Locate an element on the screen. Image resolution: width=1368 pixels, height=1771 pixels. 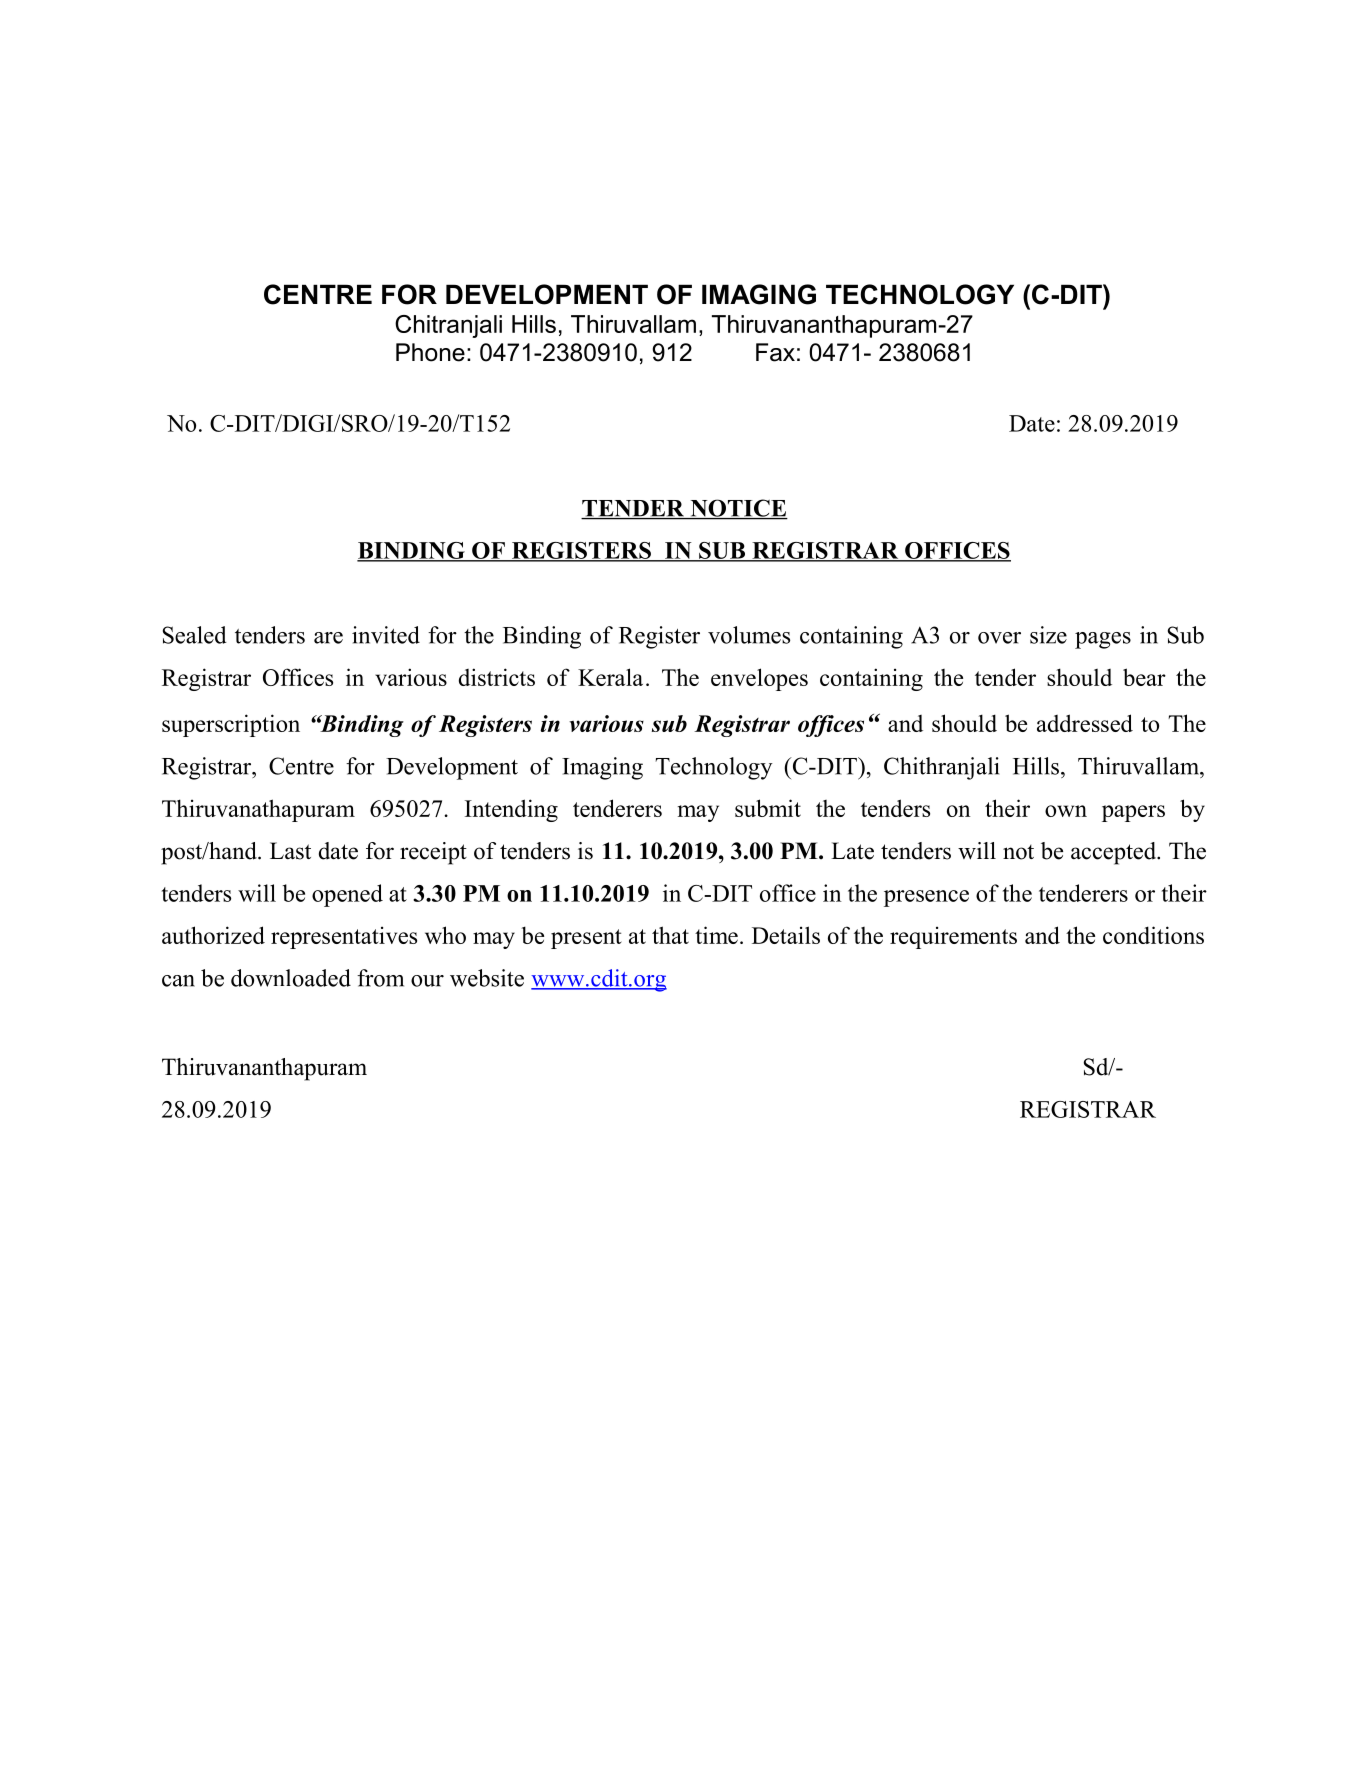
downloaded is located at coordinates (291, 978).
